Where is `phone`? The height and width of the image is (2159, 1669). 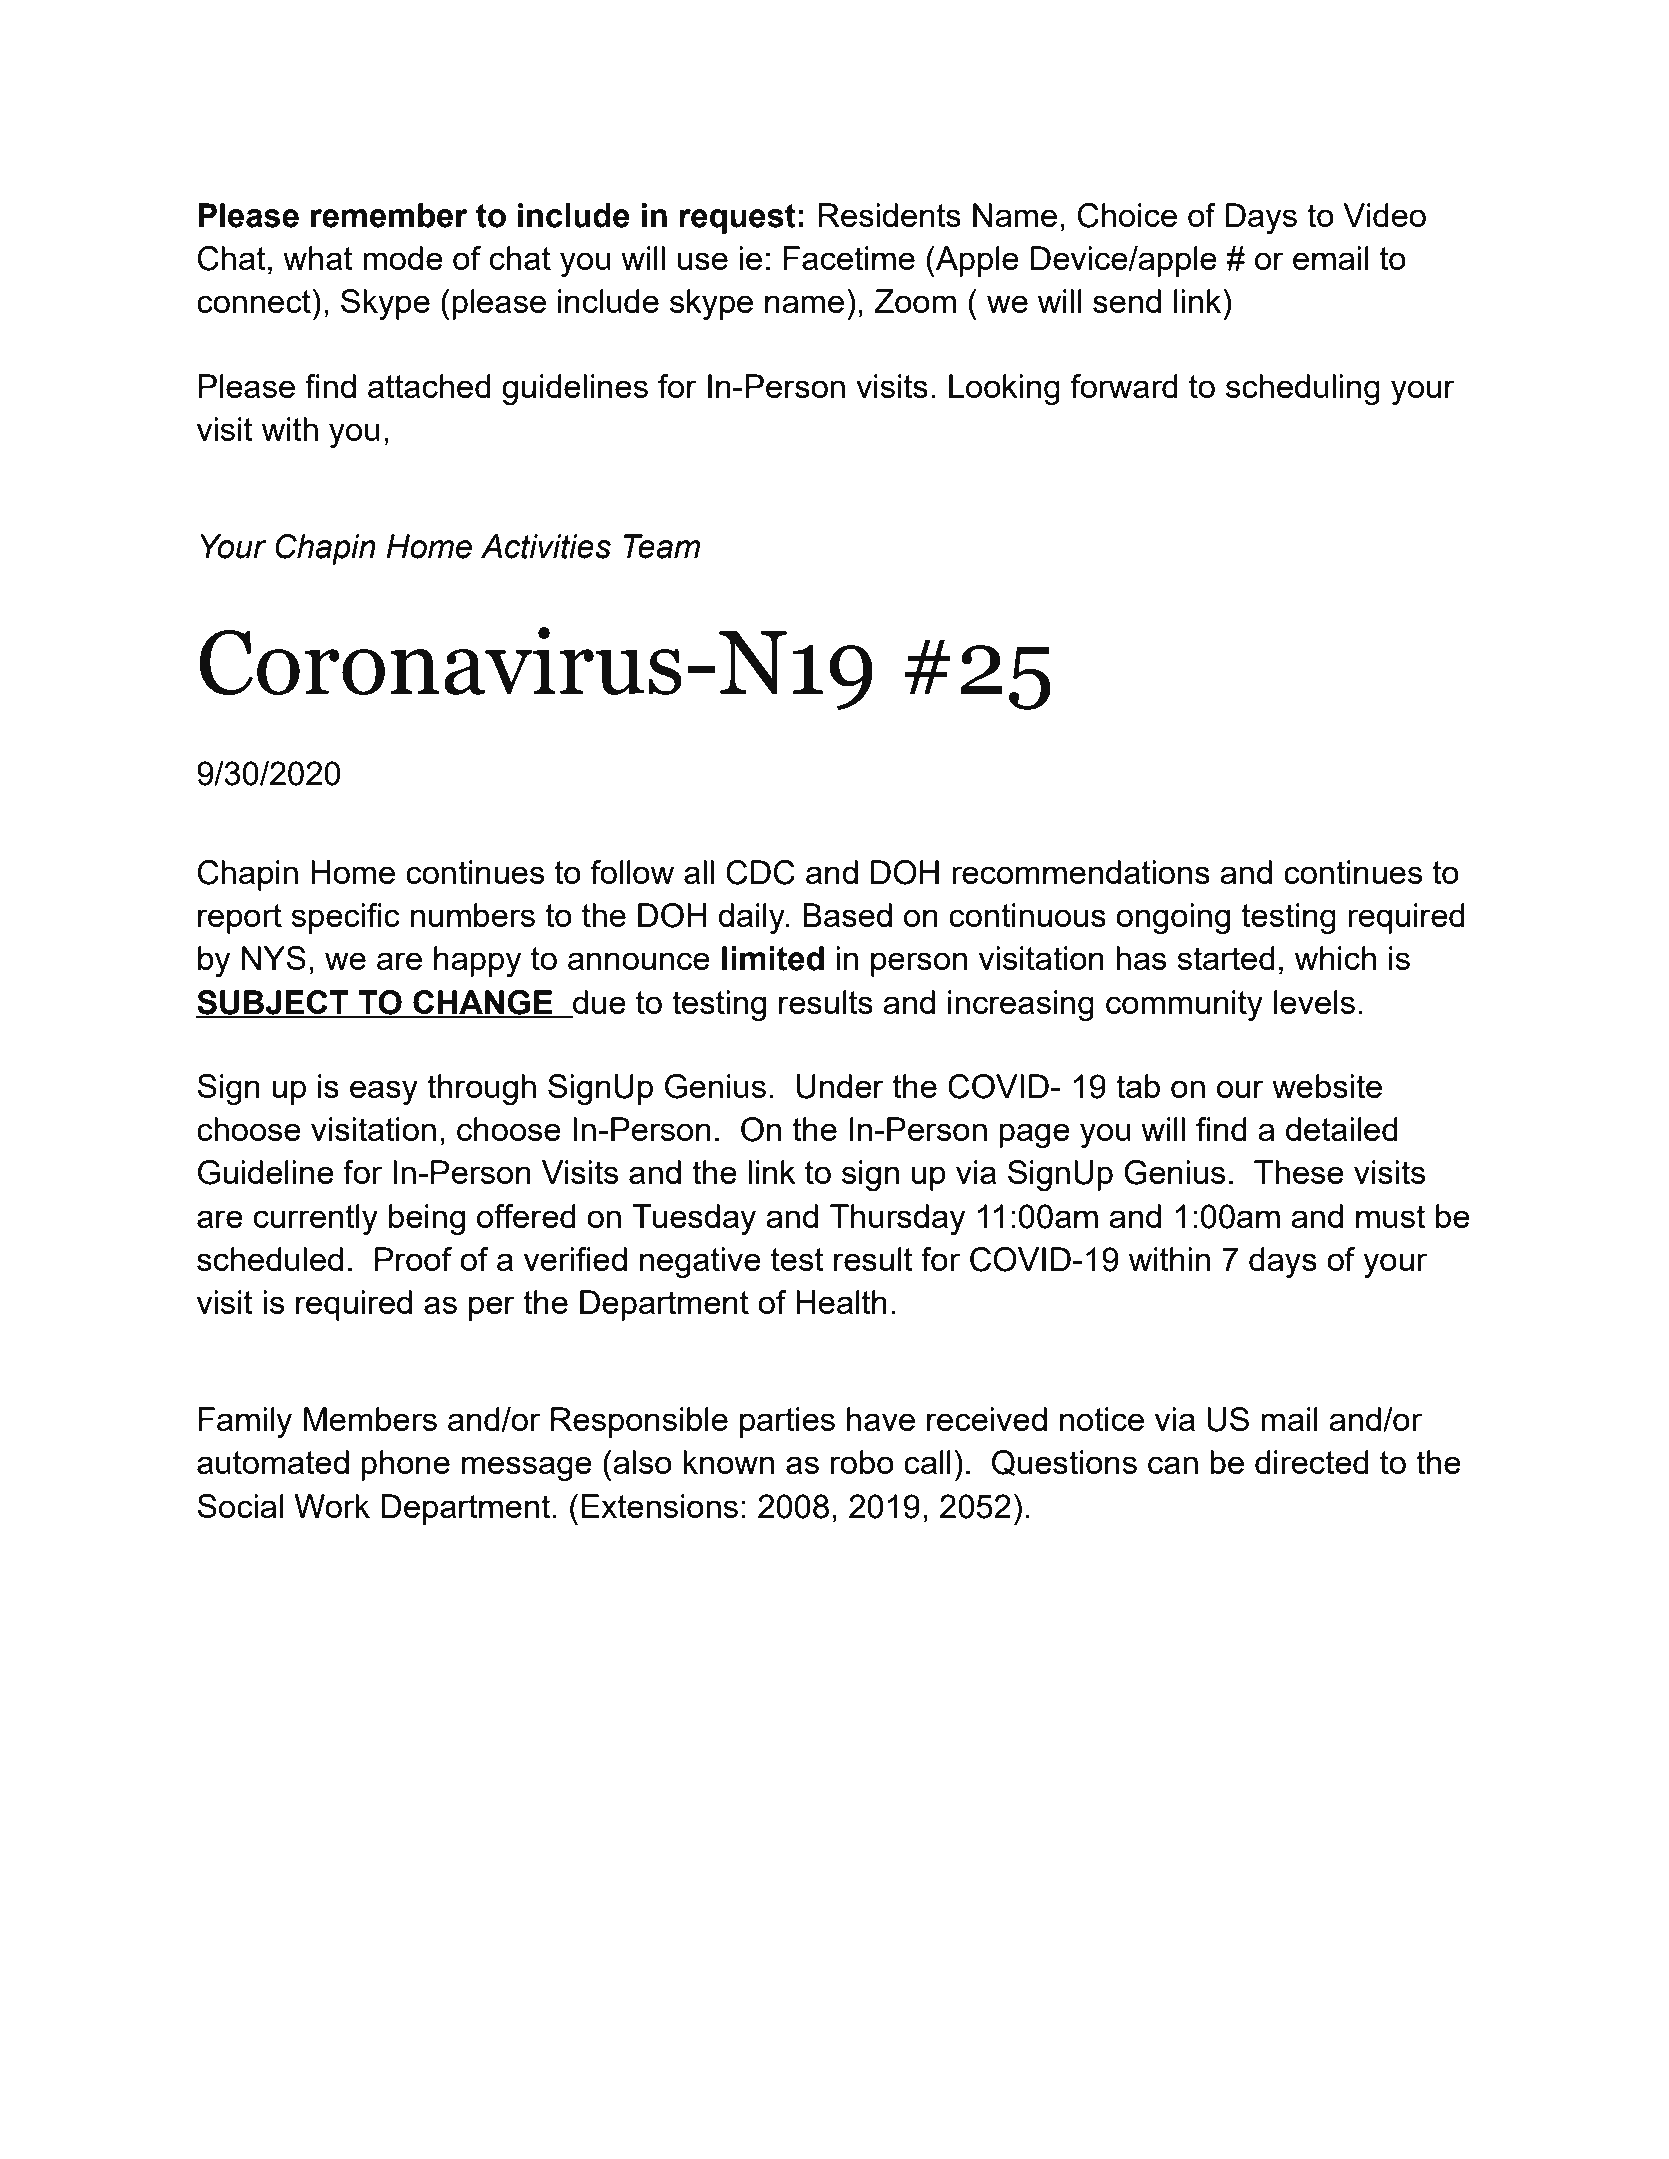
phone is located at coordinates (405, 1465).
